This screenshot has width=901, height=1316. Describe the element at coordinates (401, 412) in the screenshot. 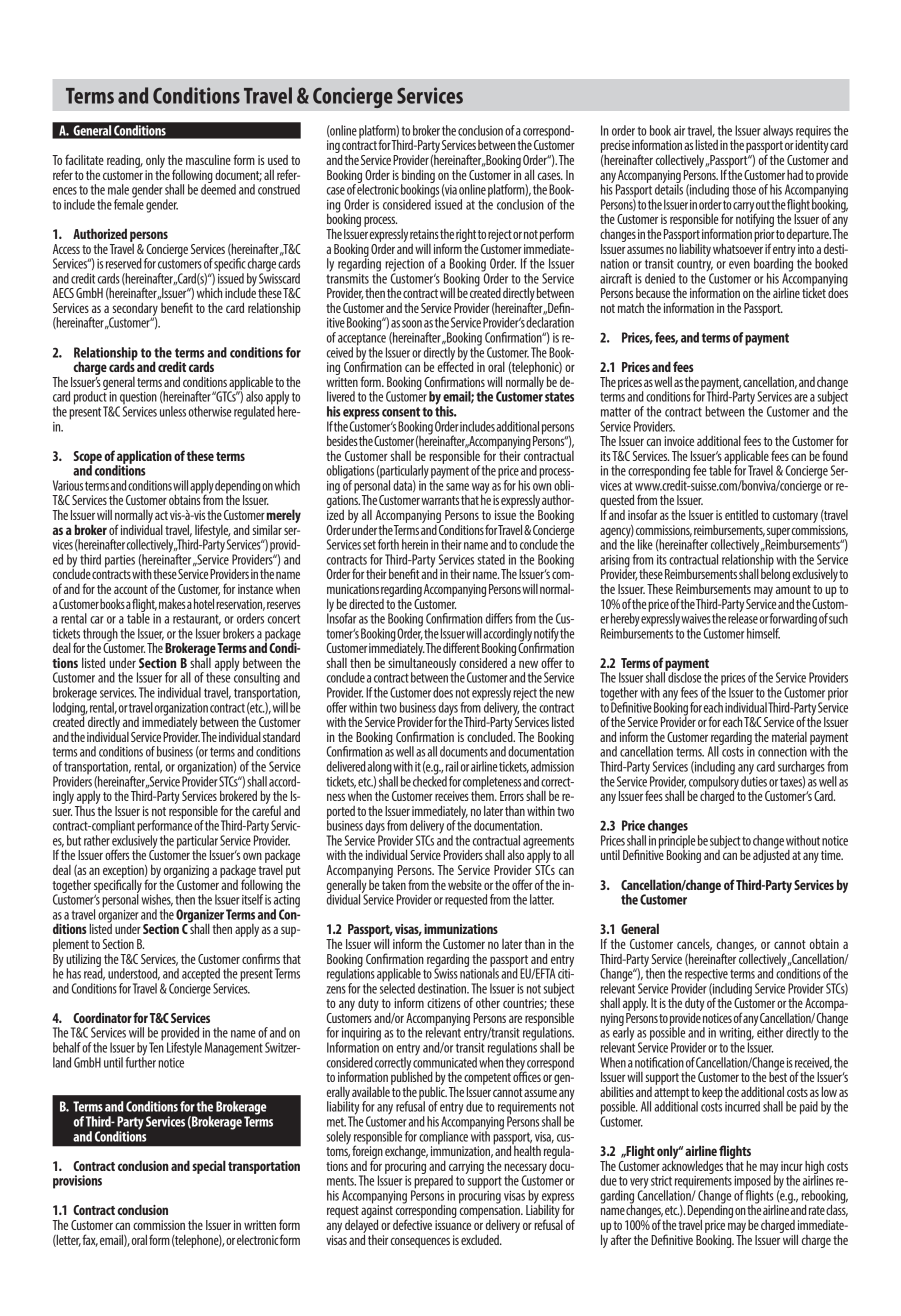

I see `consent` at that location.
